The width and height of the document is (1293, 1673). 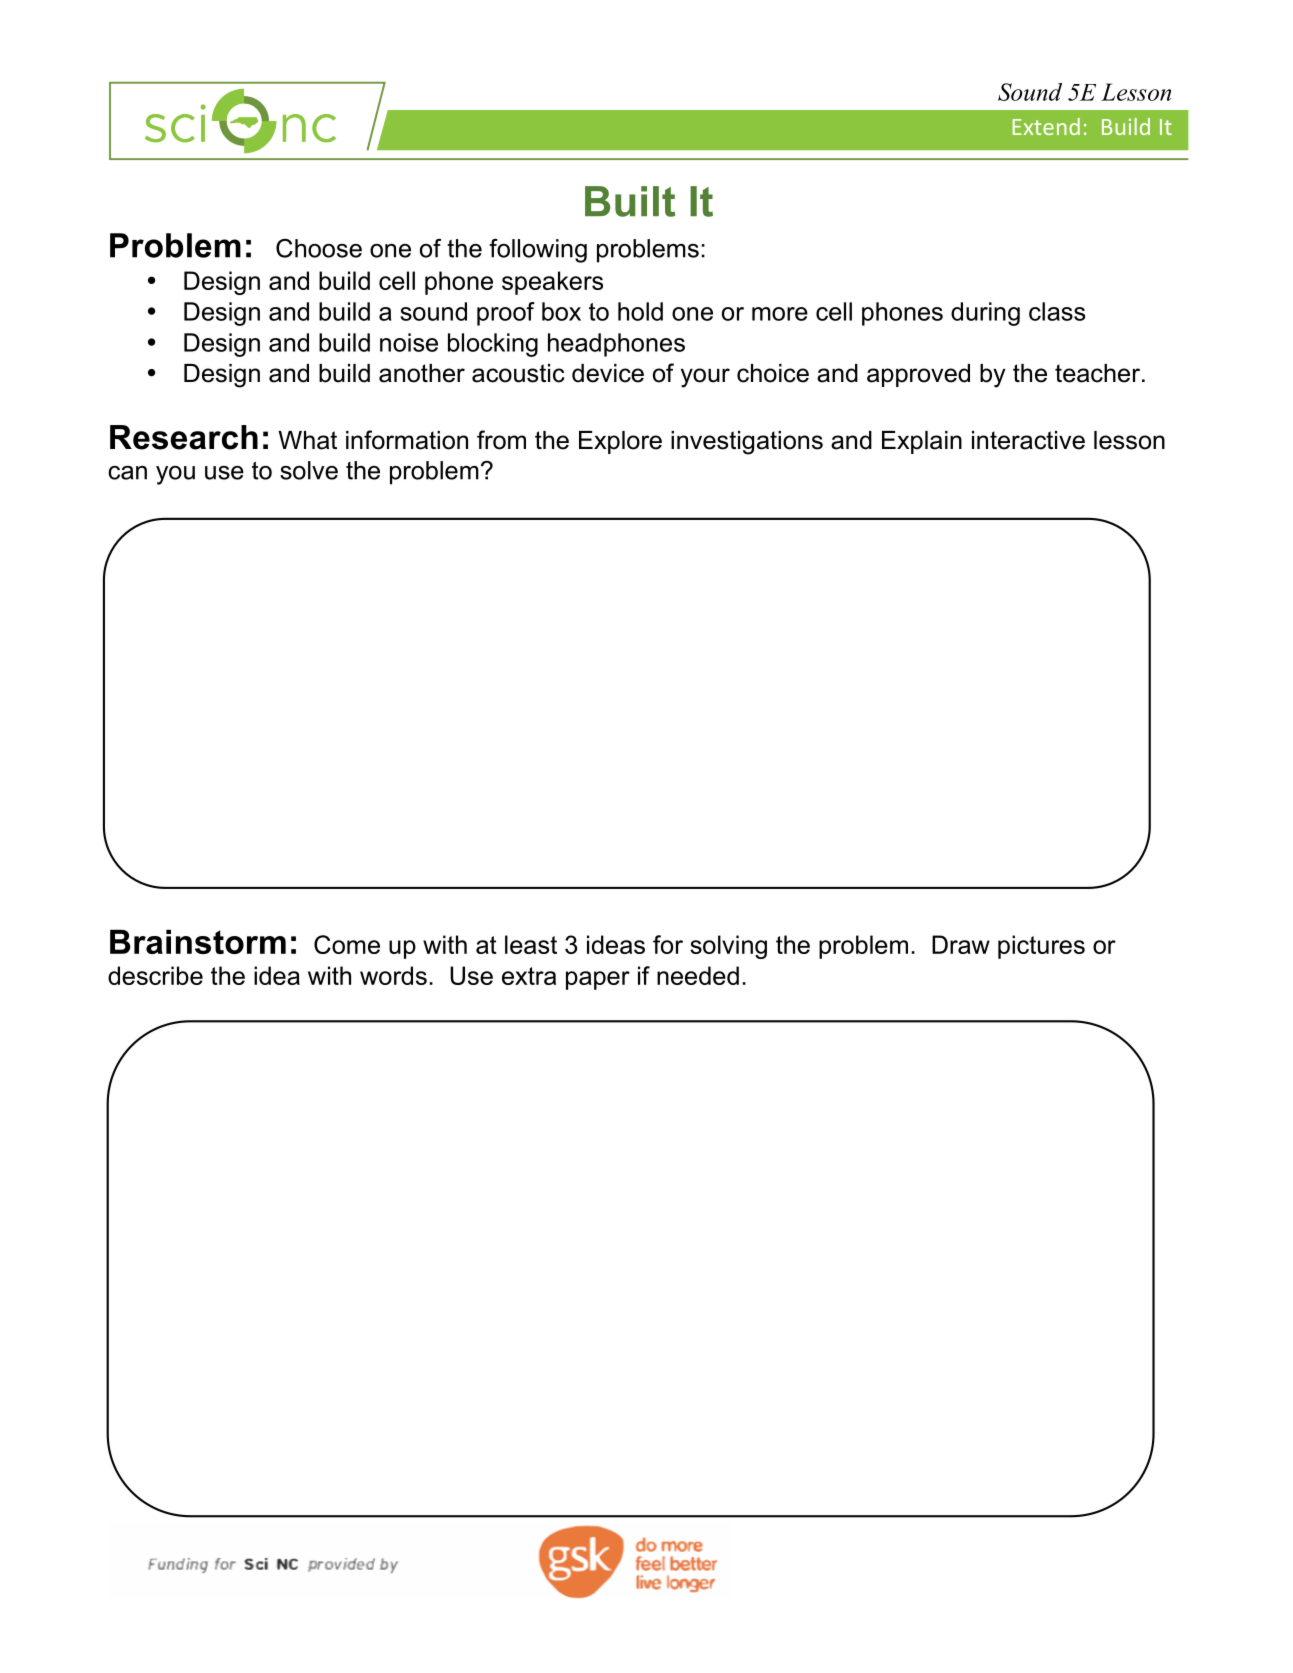 What do you see at coordinates (630, 201) in the document?
I see `Built` at bounding box center [630, 201].
